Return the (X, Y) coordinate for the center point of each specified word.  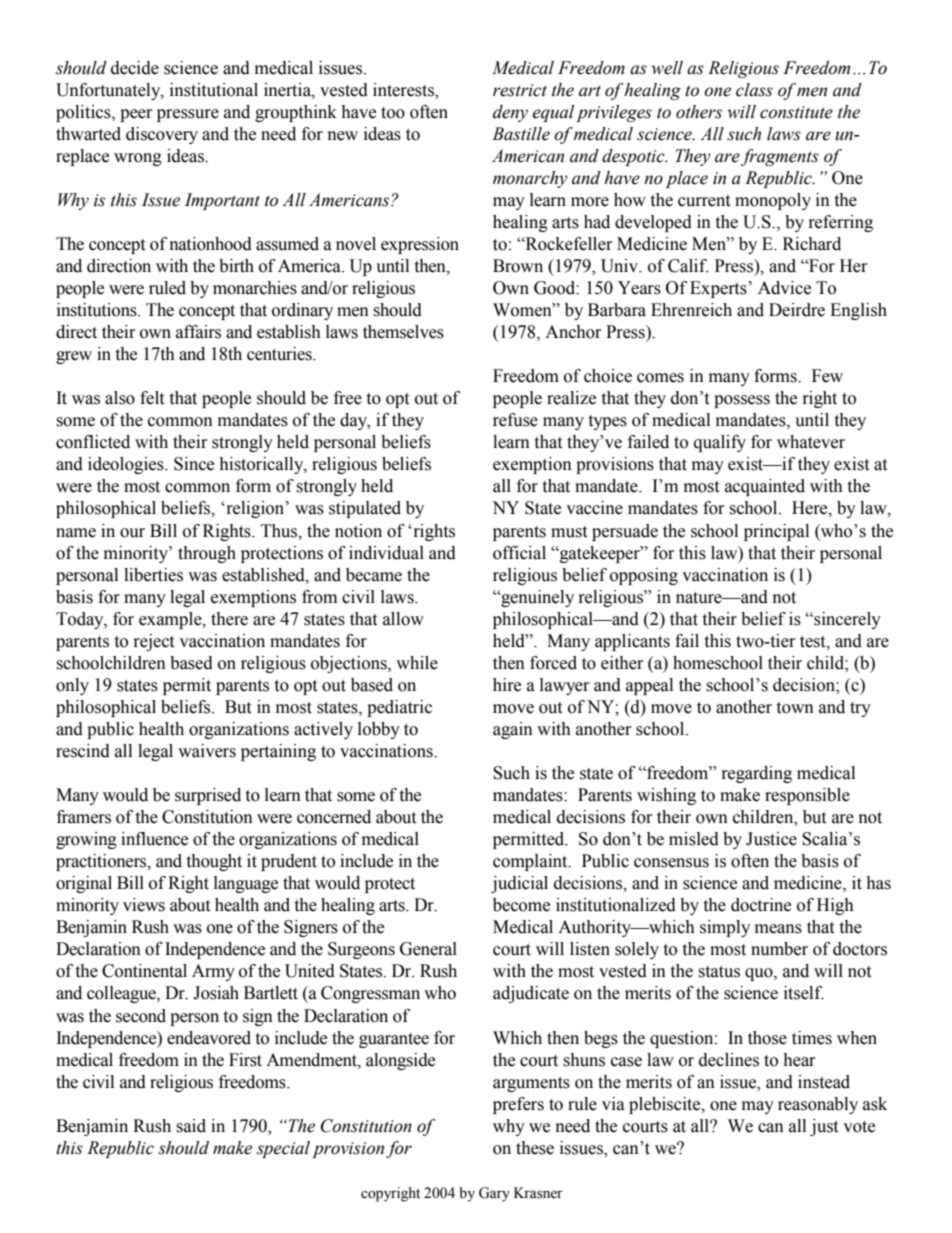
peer (136, 115)
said (191, 1126)
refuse (515, 420)
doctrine (761, 905)
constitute (796, 112)
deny (510, 113)
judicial (519, 884)
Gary (494, 1194)
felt (152, 398)
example (171, 620)
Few (827, 376)
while (417, 663)
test (814, 642)
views (144, 905)
